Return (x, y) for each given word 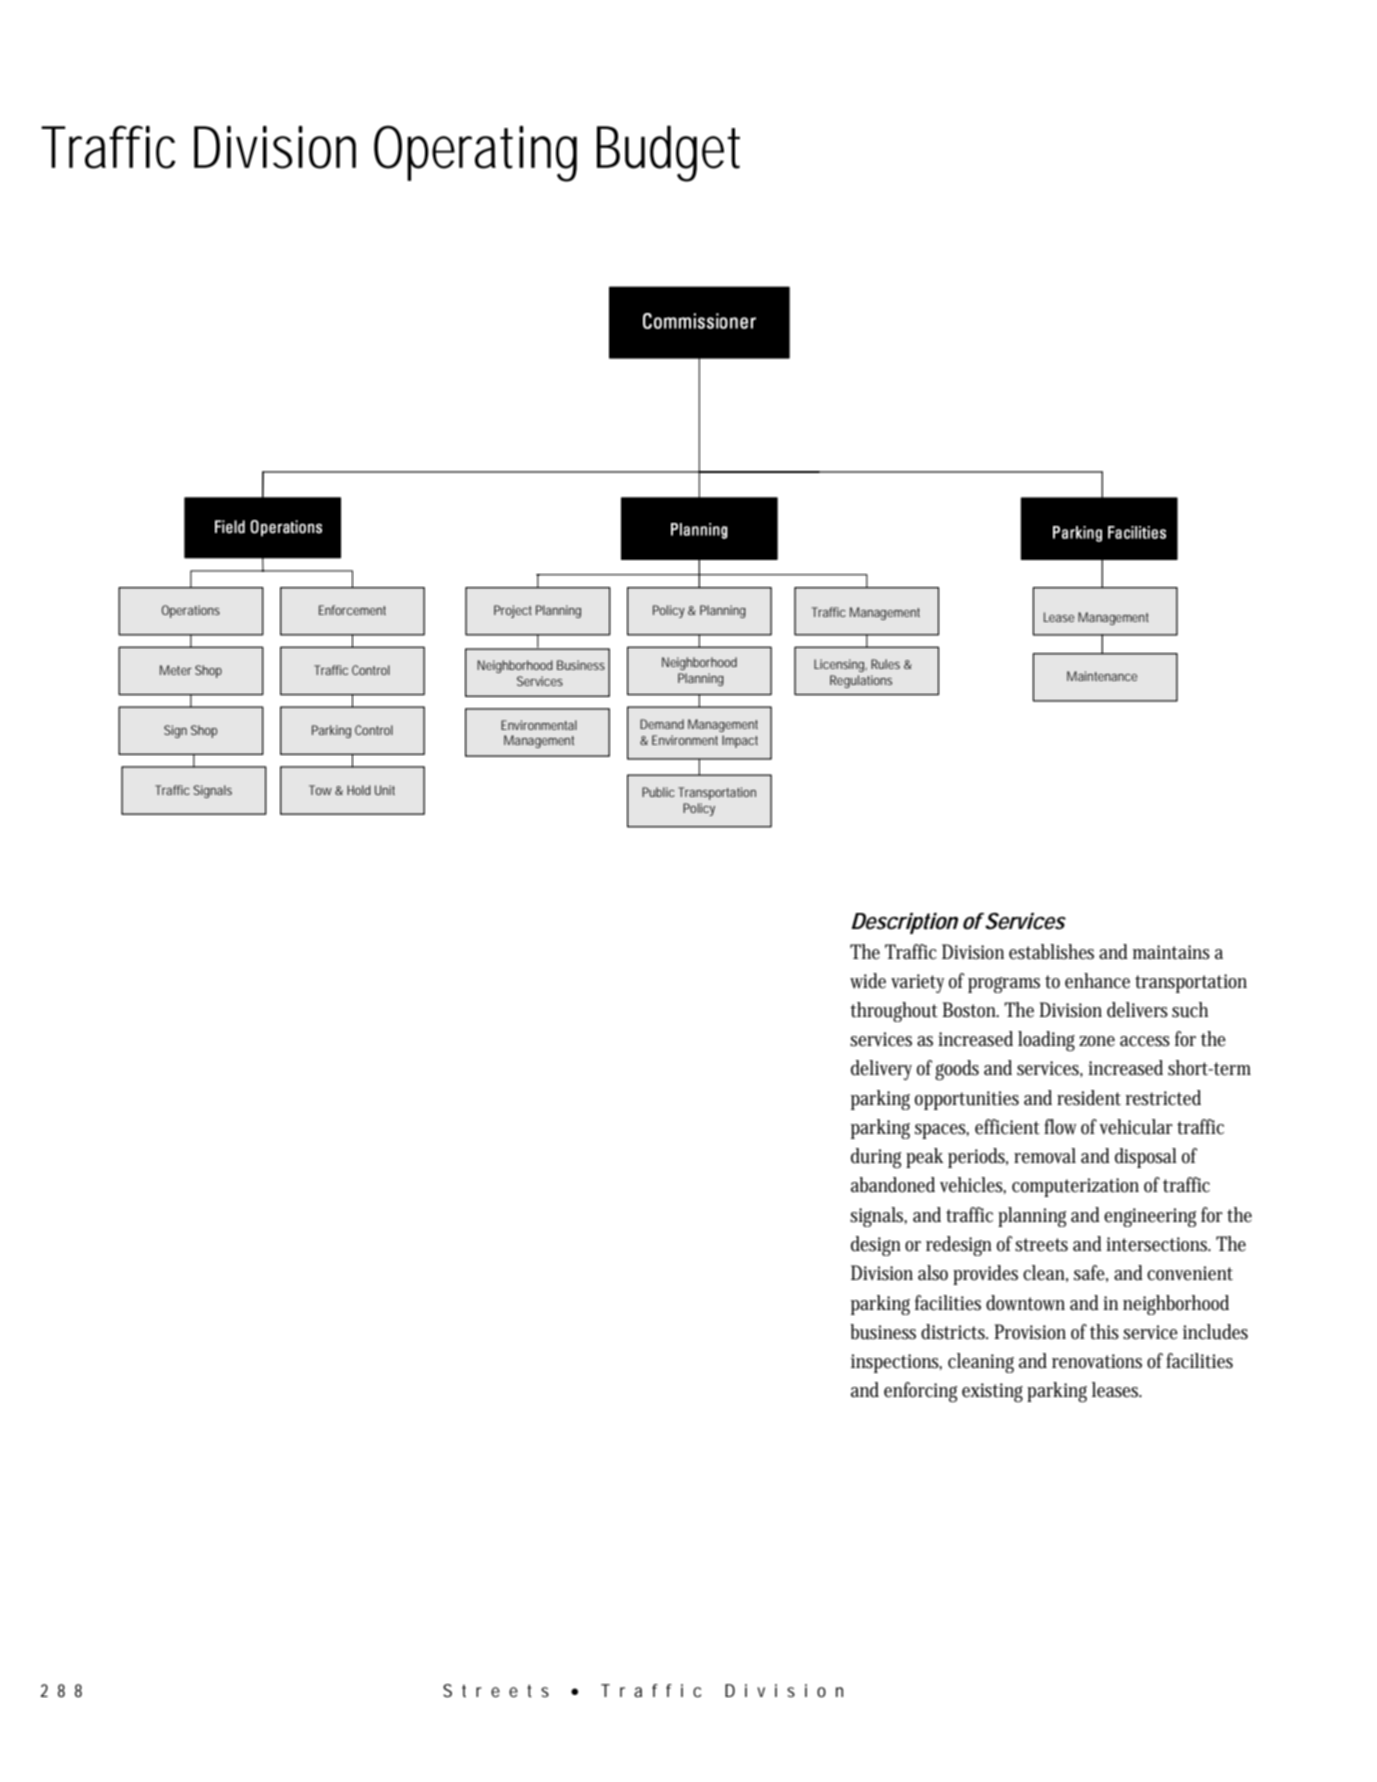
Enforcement (352, 610)
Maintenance (1102, 676)
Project (513, 611)
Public (658, 792)
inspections (896, 1363)
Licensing (839, 665)
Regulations (861, 681)
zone (1097, 1041)
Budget (668, 153)
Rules (885, 664)
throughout (894, 1012)
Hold (359, 790)
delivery (881, 1070)
